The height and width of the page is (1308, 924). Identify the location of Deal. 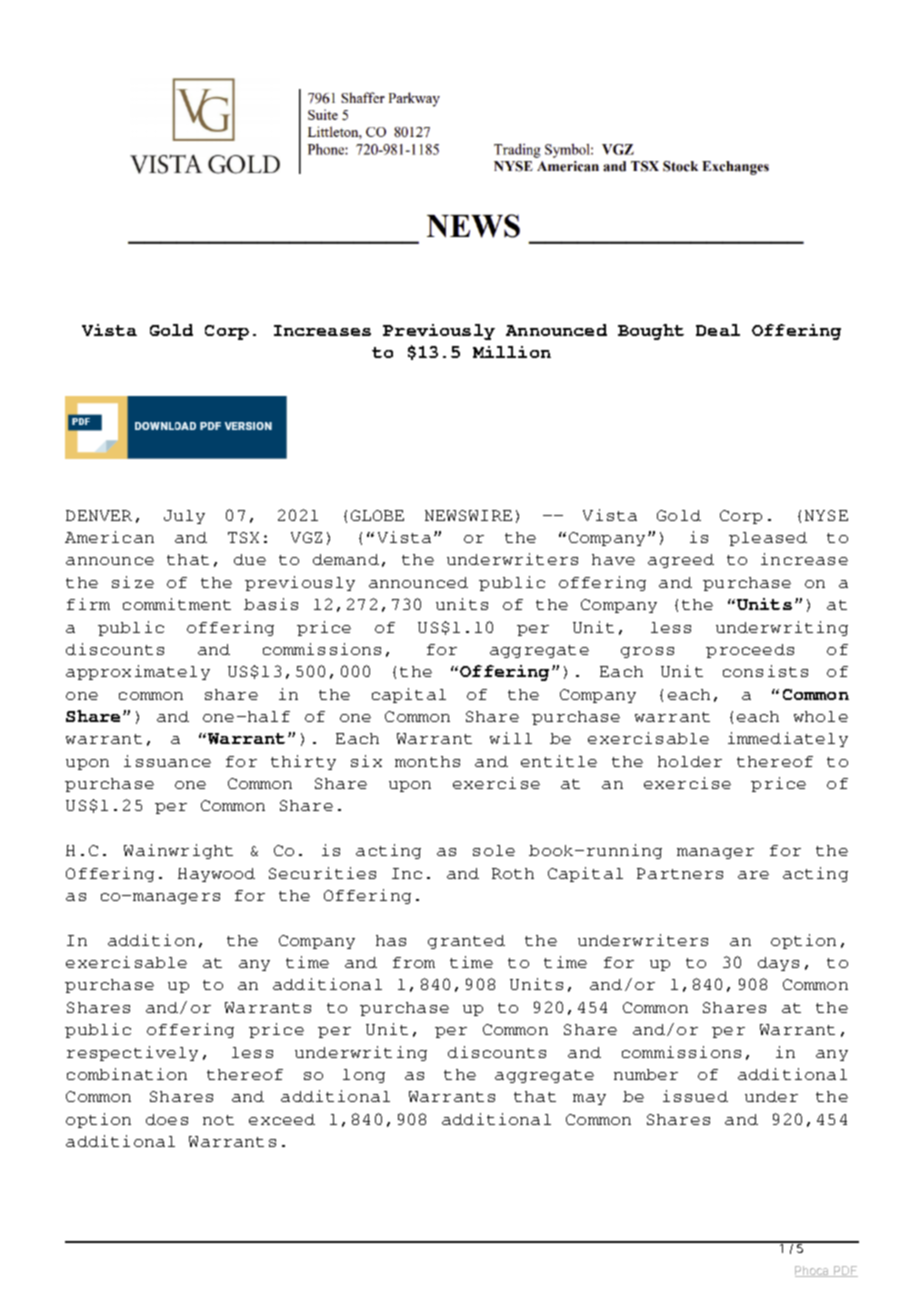
(718, 330).
